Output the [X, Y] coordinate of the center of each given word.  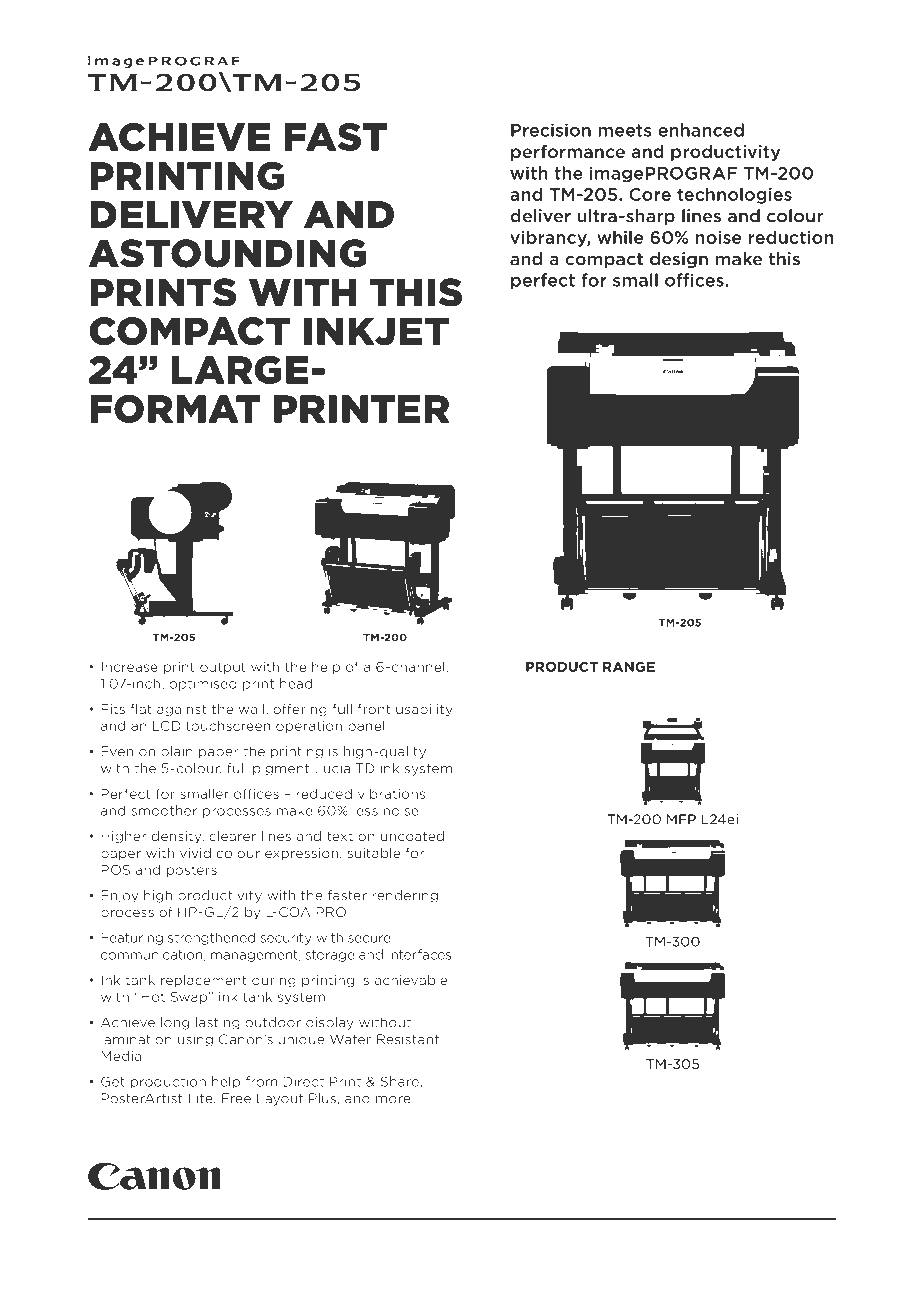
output [223, 668]
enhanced [701, 130]
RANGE [629, 667]
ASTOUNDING [227, 253]
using [195, 1040]
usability [424, 710]
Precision [551, 130]
